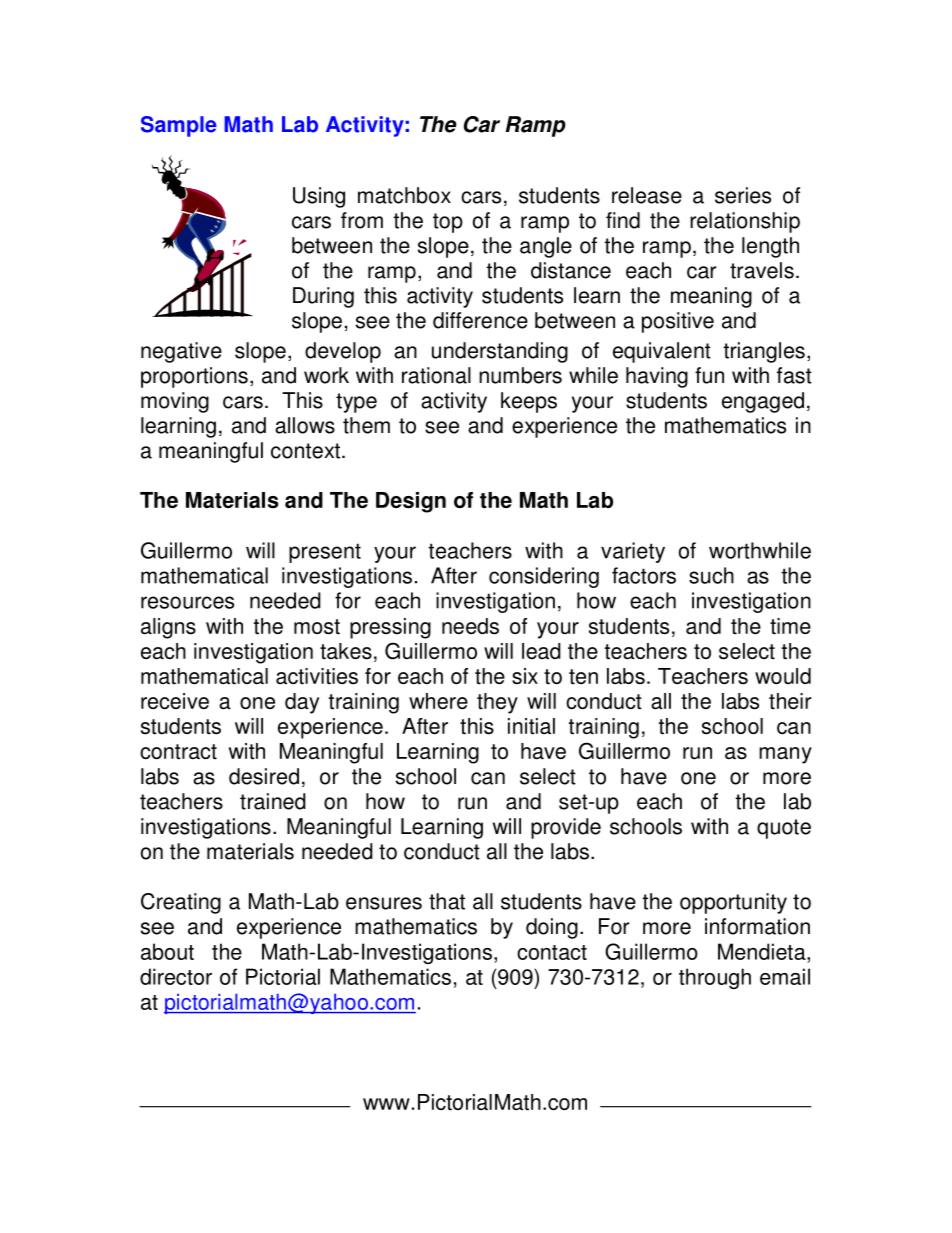  I want to click on director, so click(176, 976).
